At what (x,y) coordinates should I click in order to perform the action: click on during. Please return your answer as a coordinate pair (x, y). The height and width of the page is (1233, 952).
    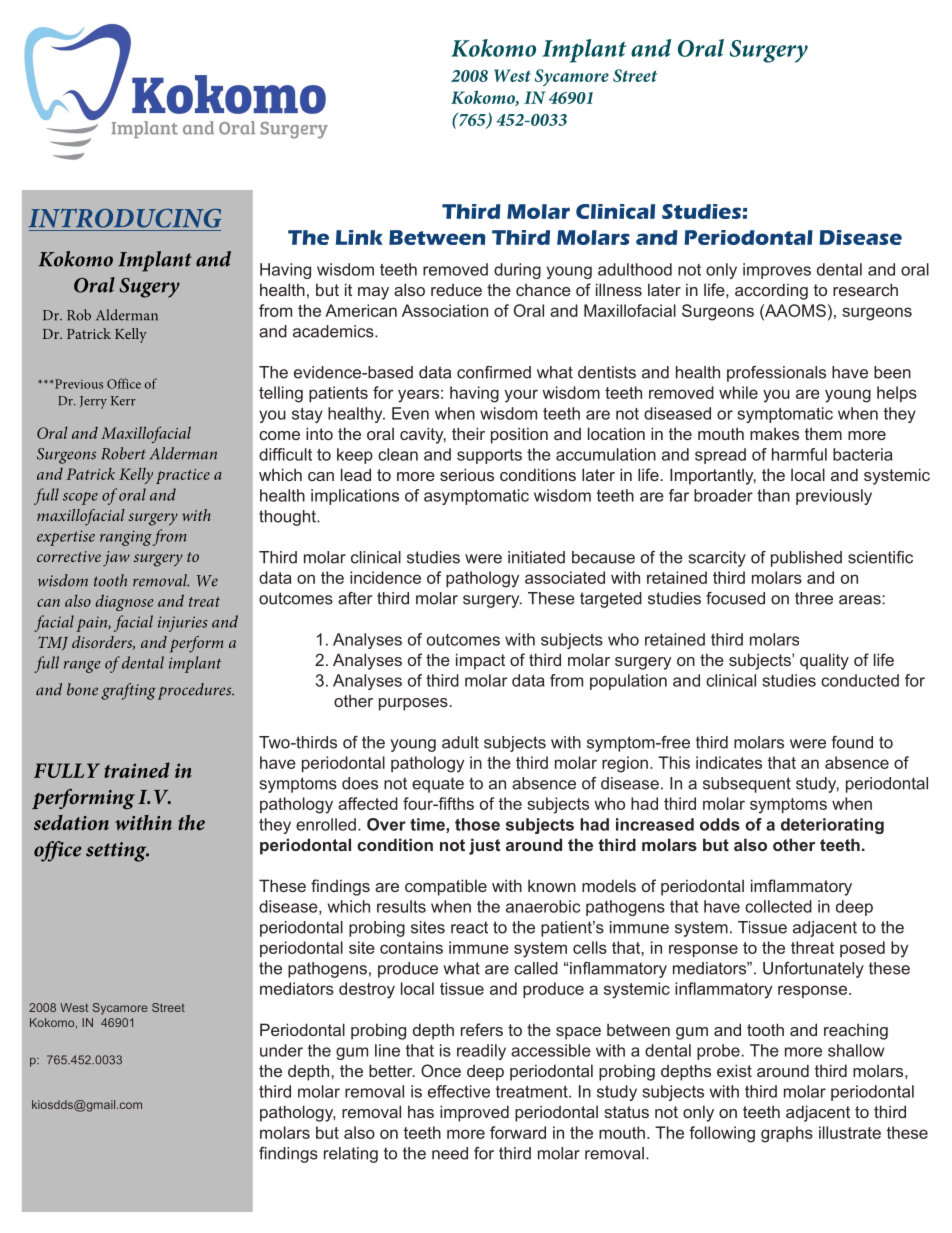
    Looking at the image, I should click on (517, 271).
